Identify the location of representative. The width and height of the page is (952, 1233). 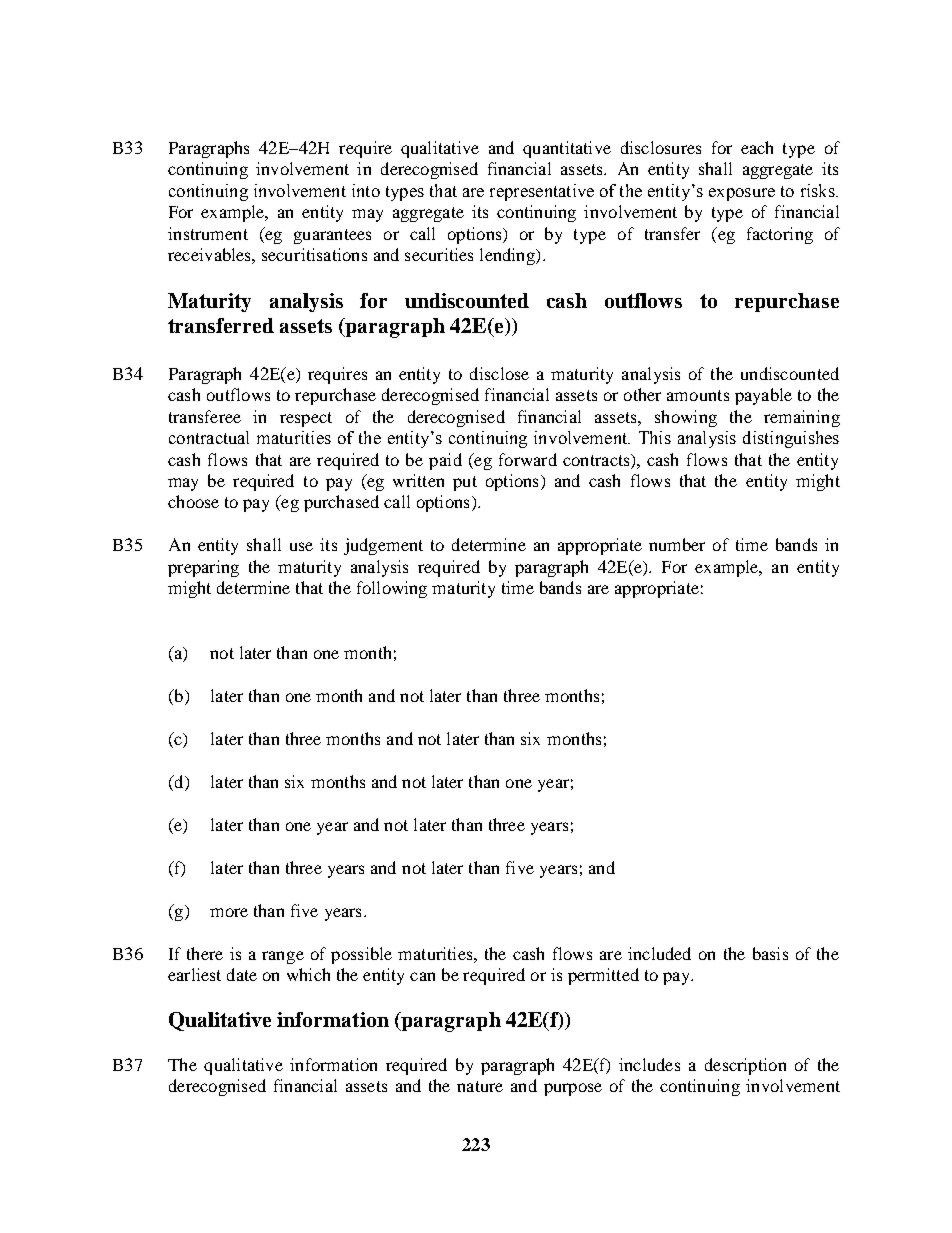
(542, 192).
